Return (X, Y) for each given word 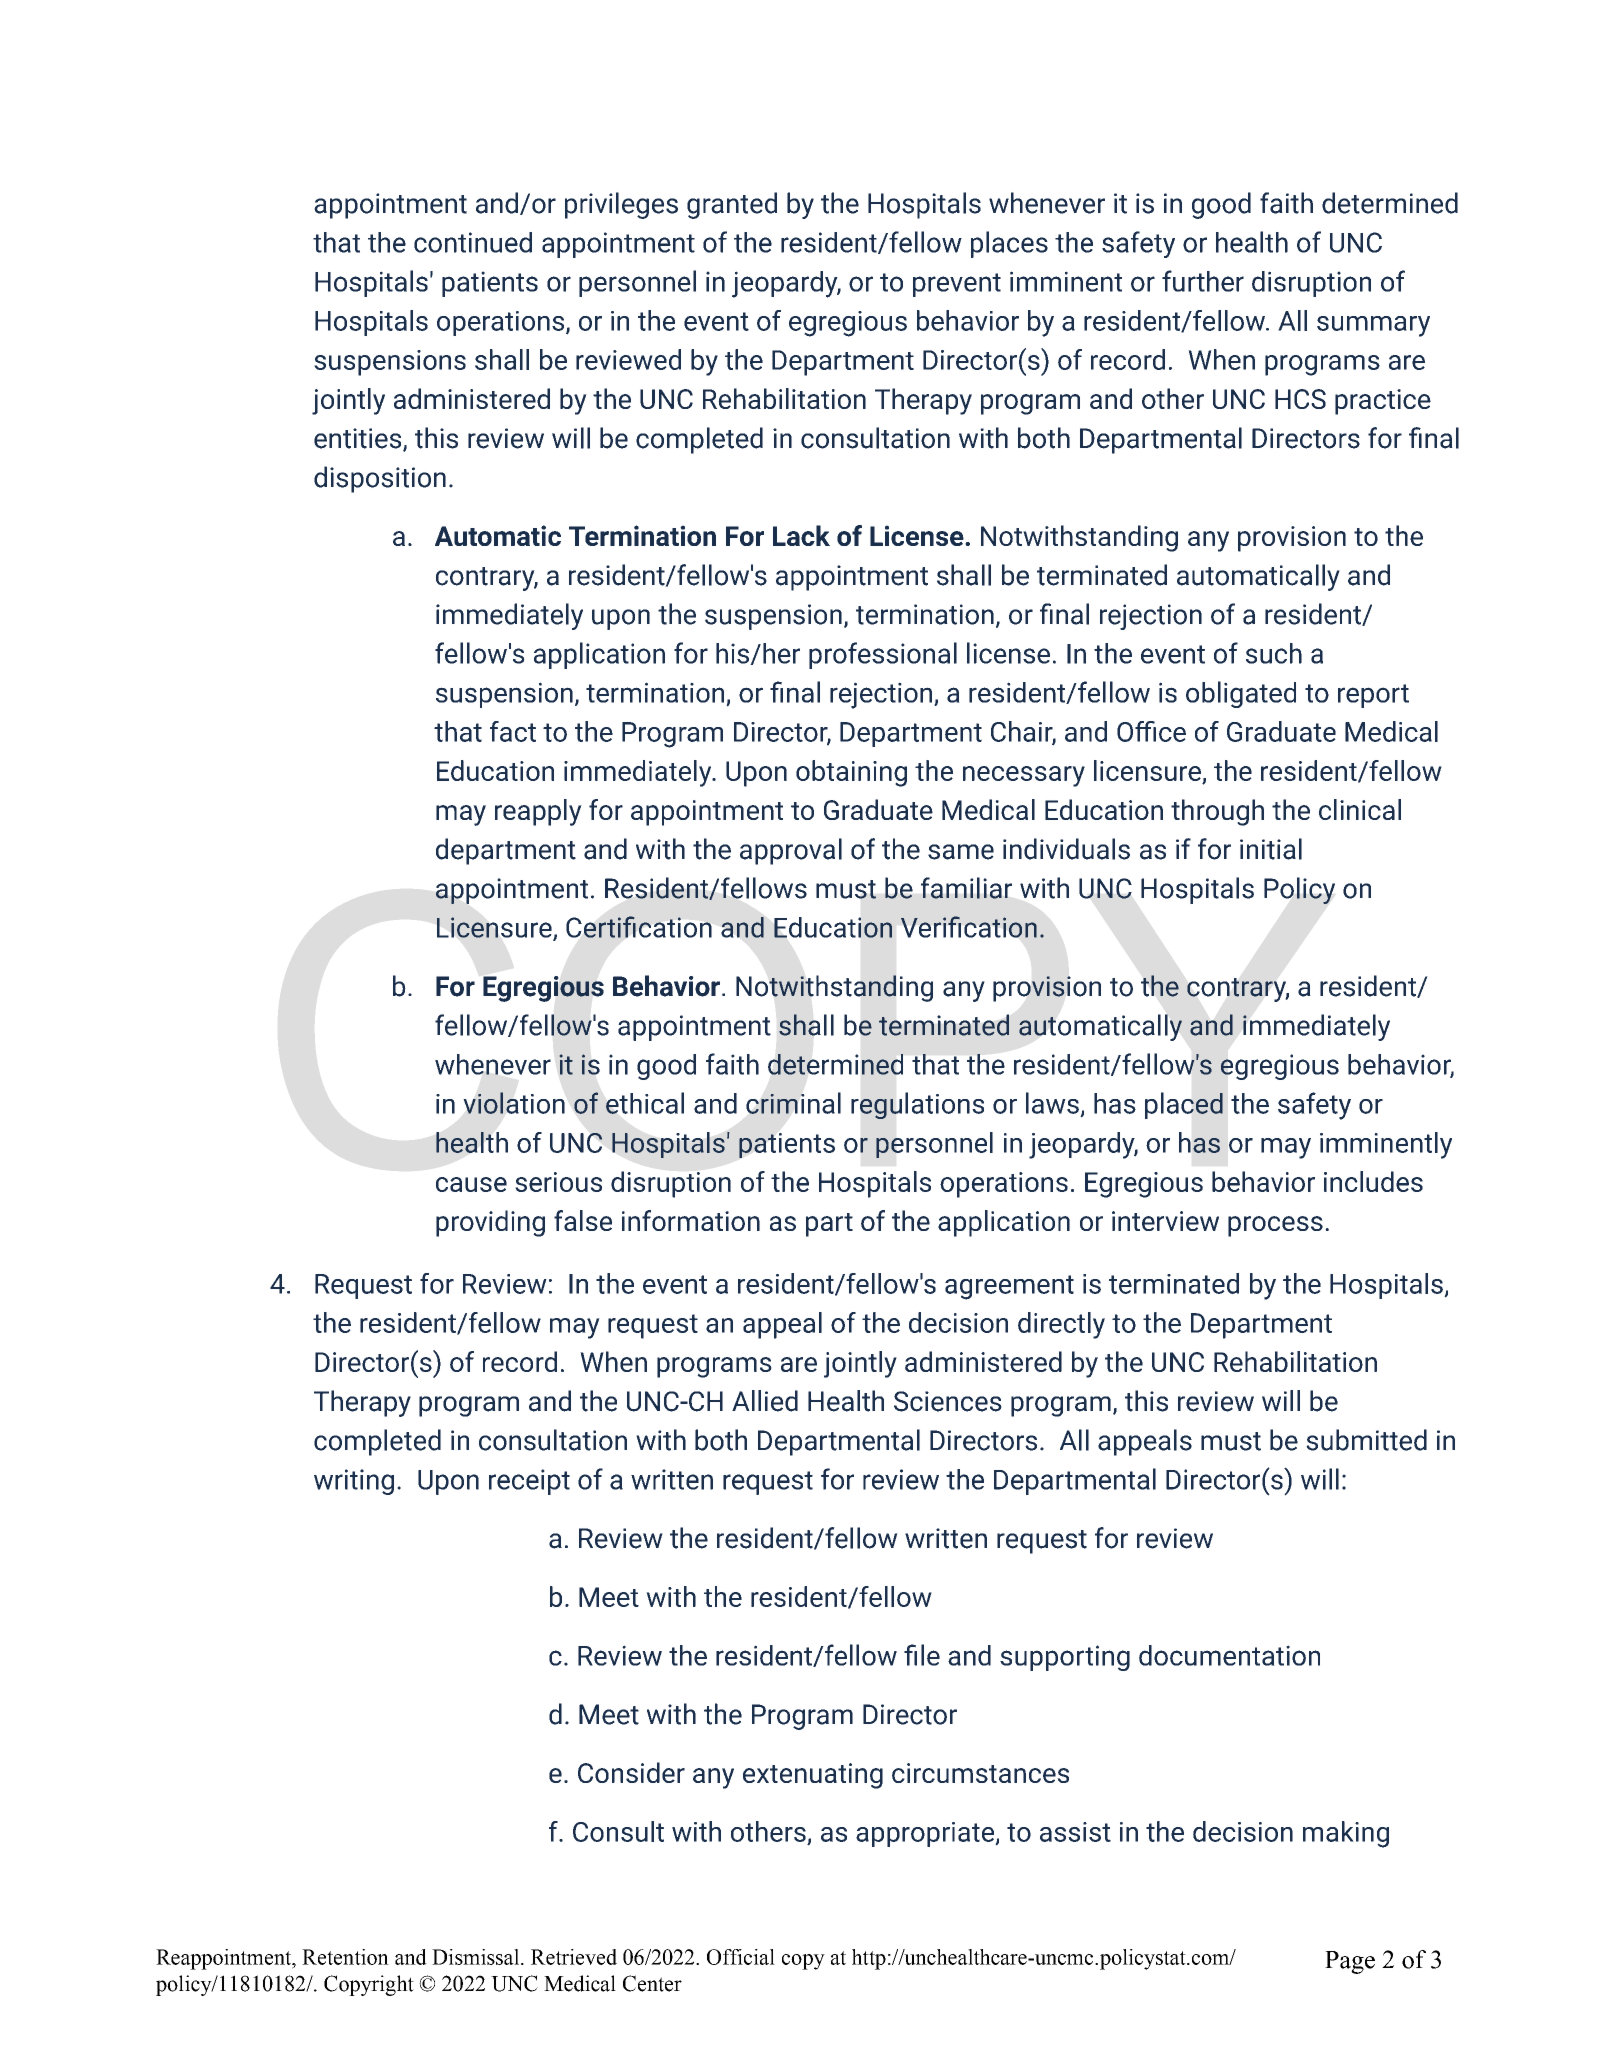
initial (1271, 849)
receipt (529, 1482)
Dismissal (477, 1957)
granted (732, 205)
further (1203, 281)
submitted (1366, 1440)
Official (741, 1957)
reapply (538, 812)
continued (473, 242)
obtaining (851, 773)
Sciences (948, 1401)
